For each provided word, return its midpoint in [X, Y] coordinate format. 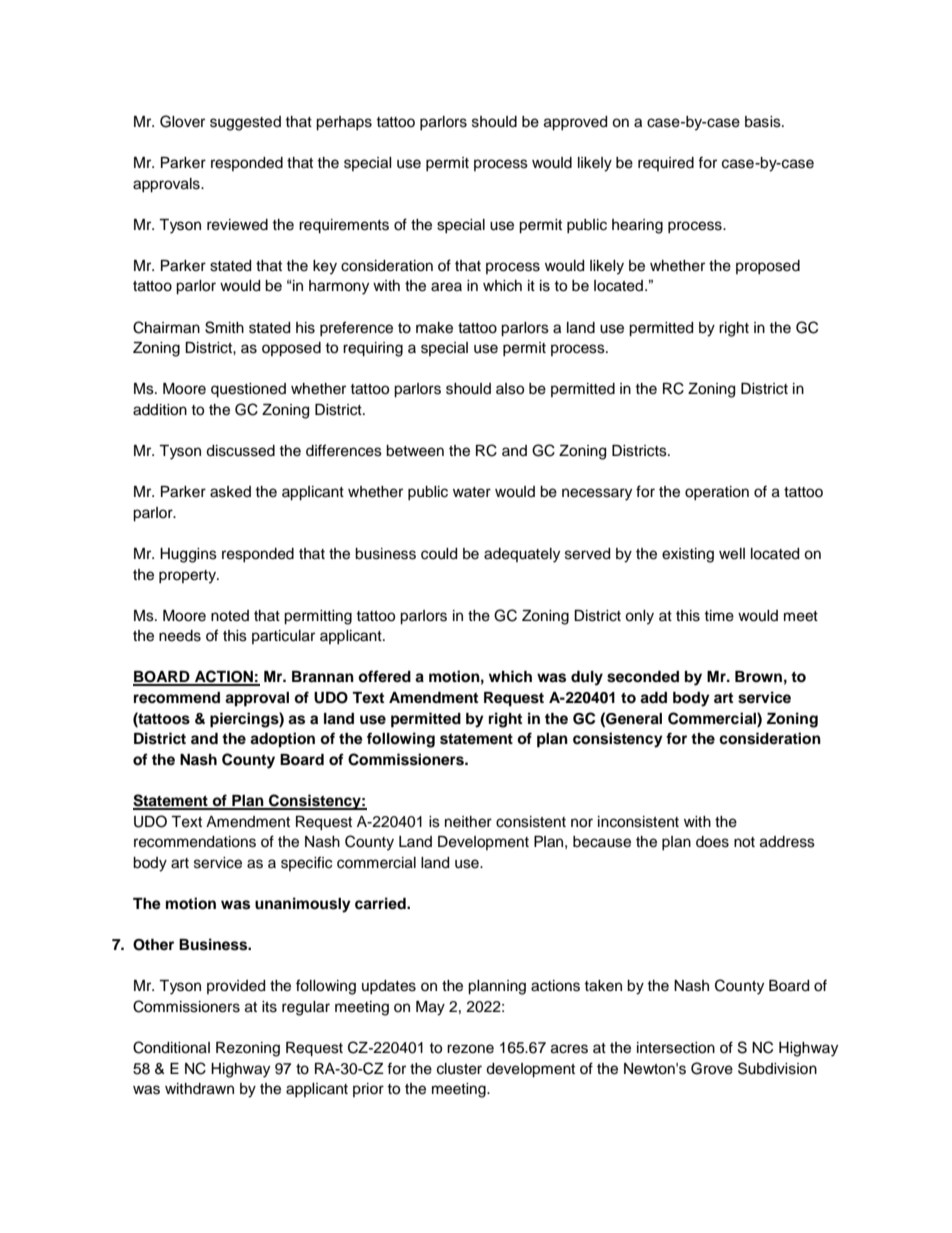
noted [230, 616]
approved [575, 123]
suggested [245, 123]
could [439, 554]
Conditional [171, 1047]
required [666, 164]
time [719, 616]
